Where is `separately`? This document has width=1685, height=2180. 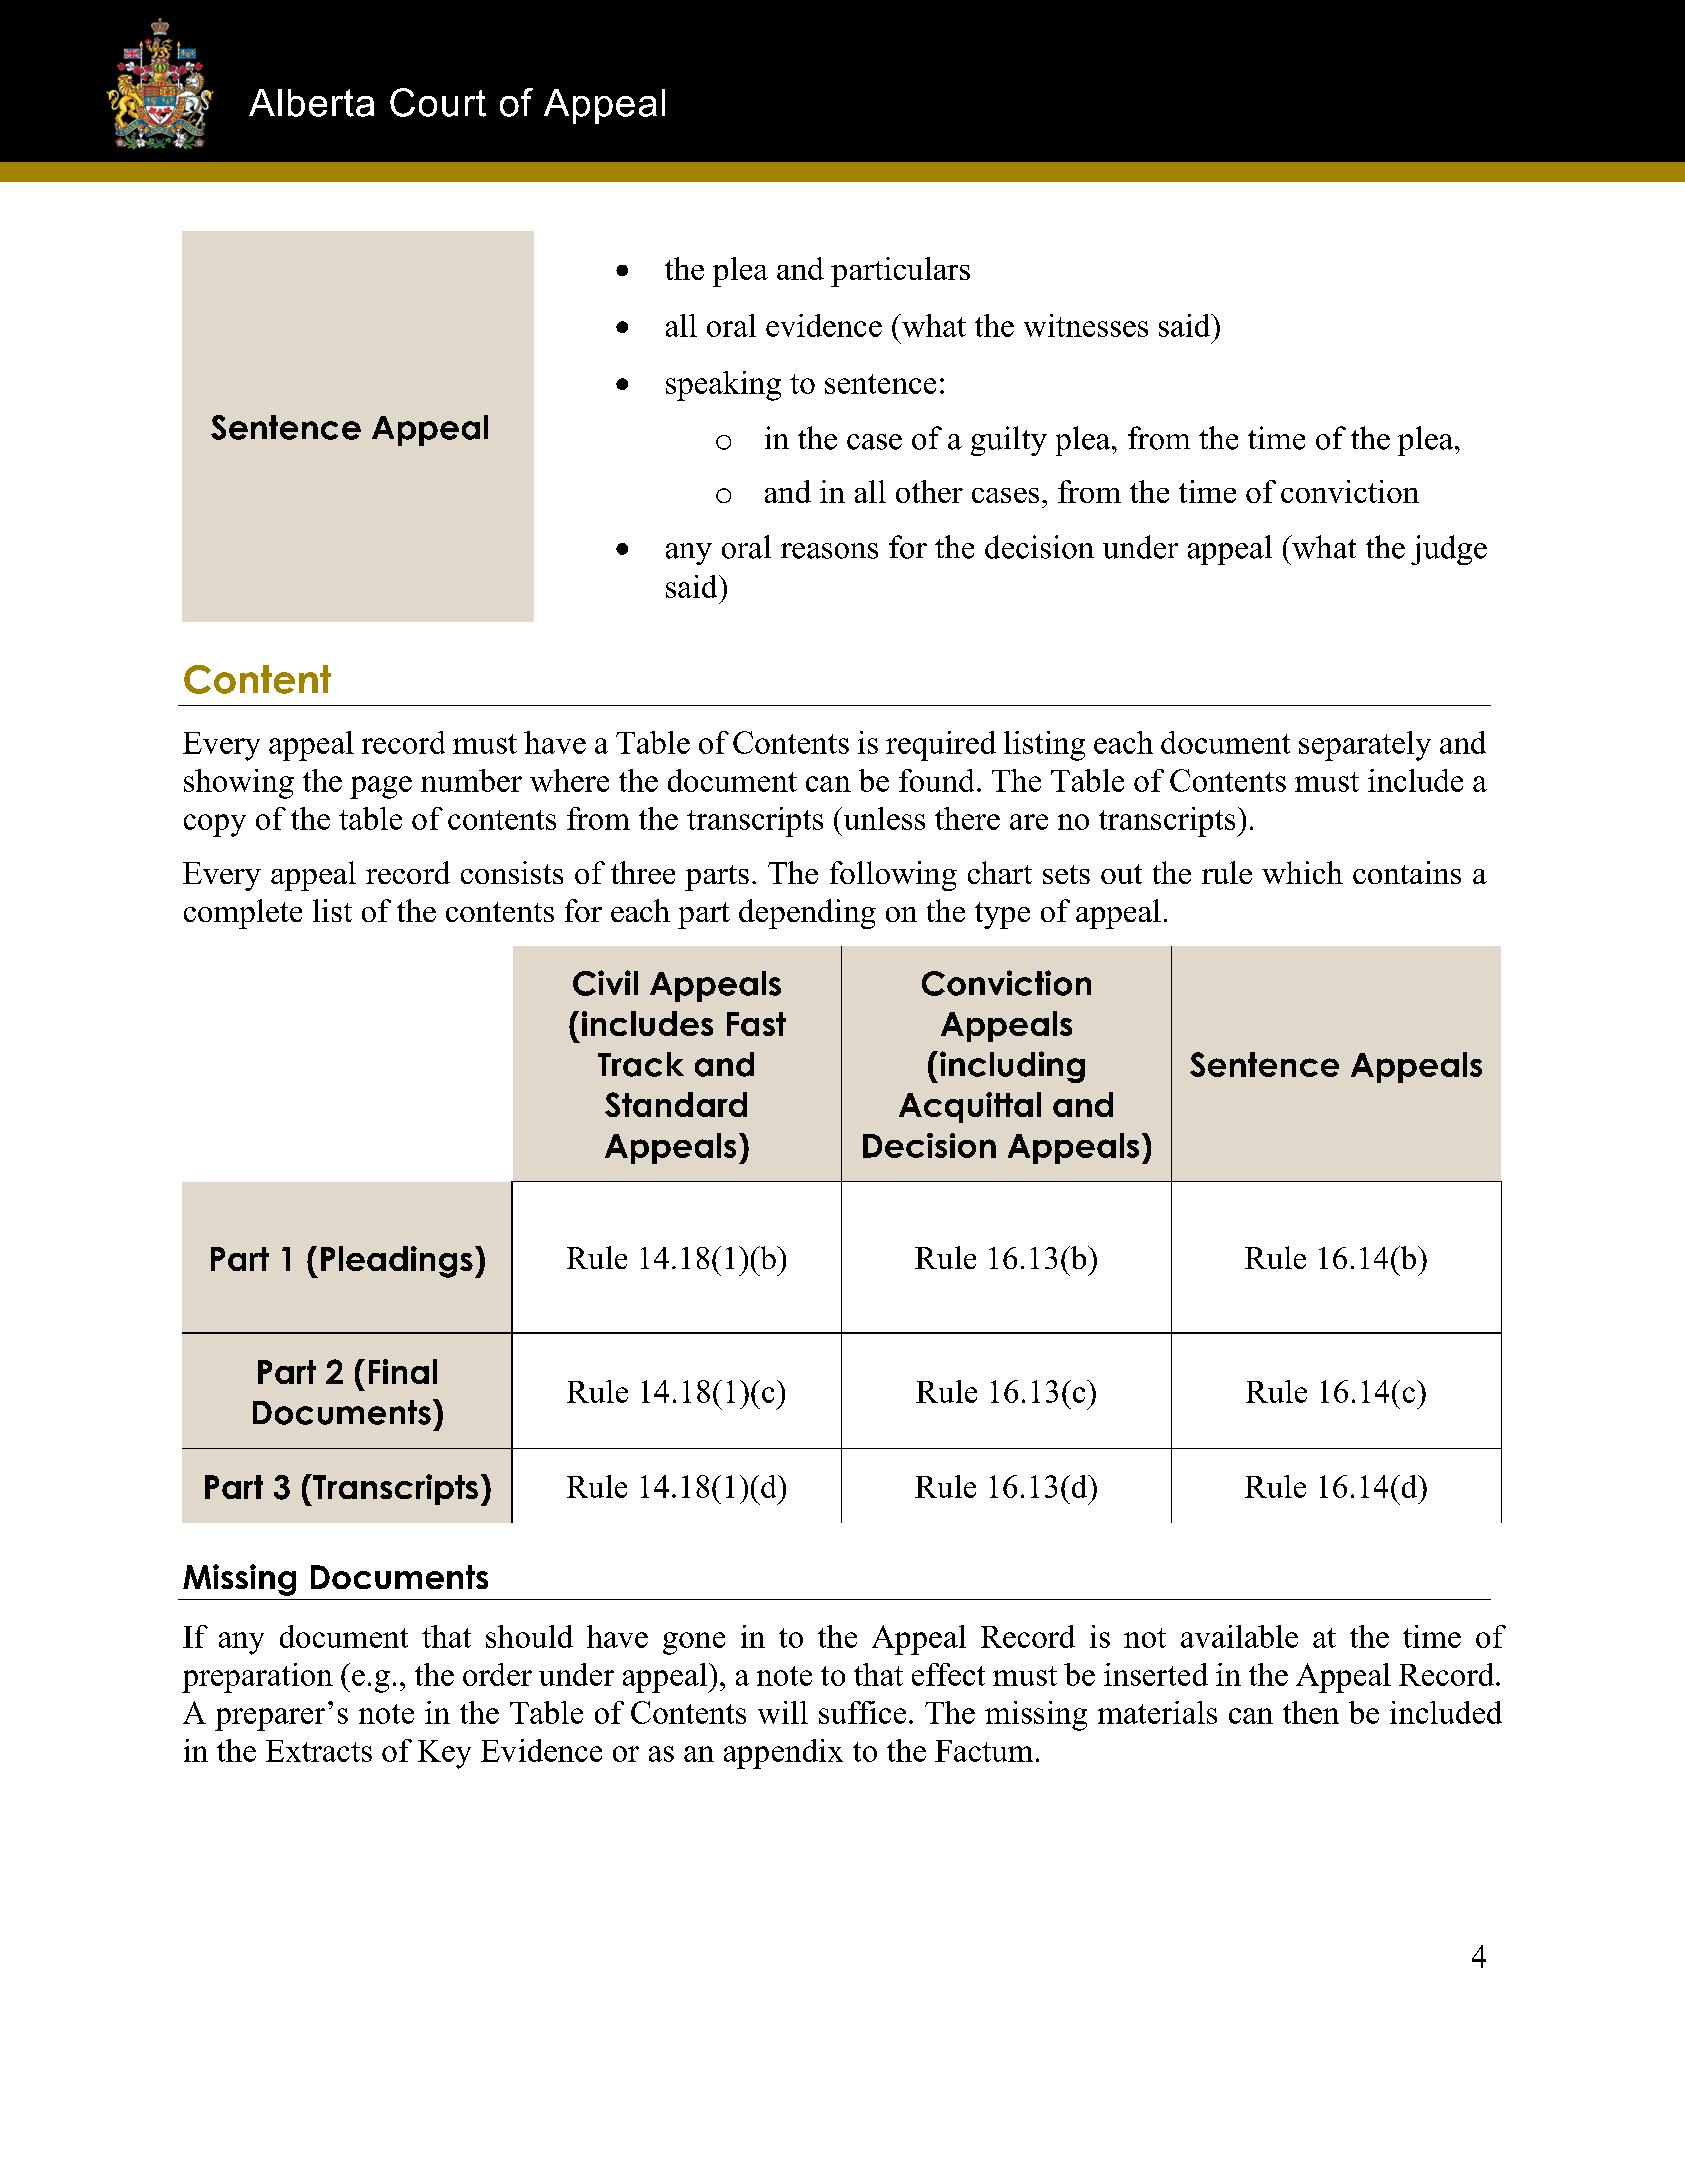
separately is located at coordinates (1365, 746).
